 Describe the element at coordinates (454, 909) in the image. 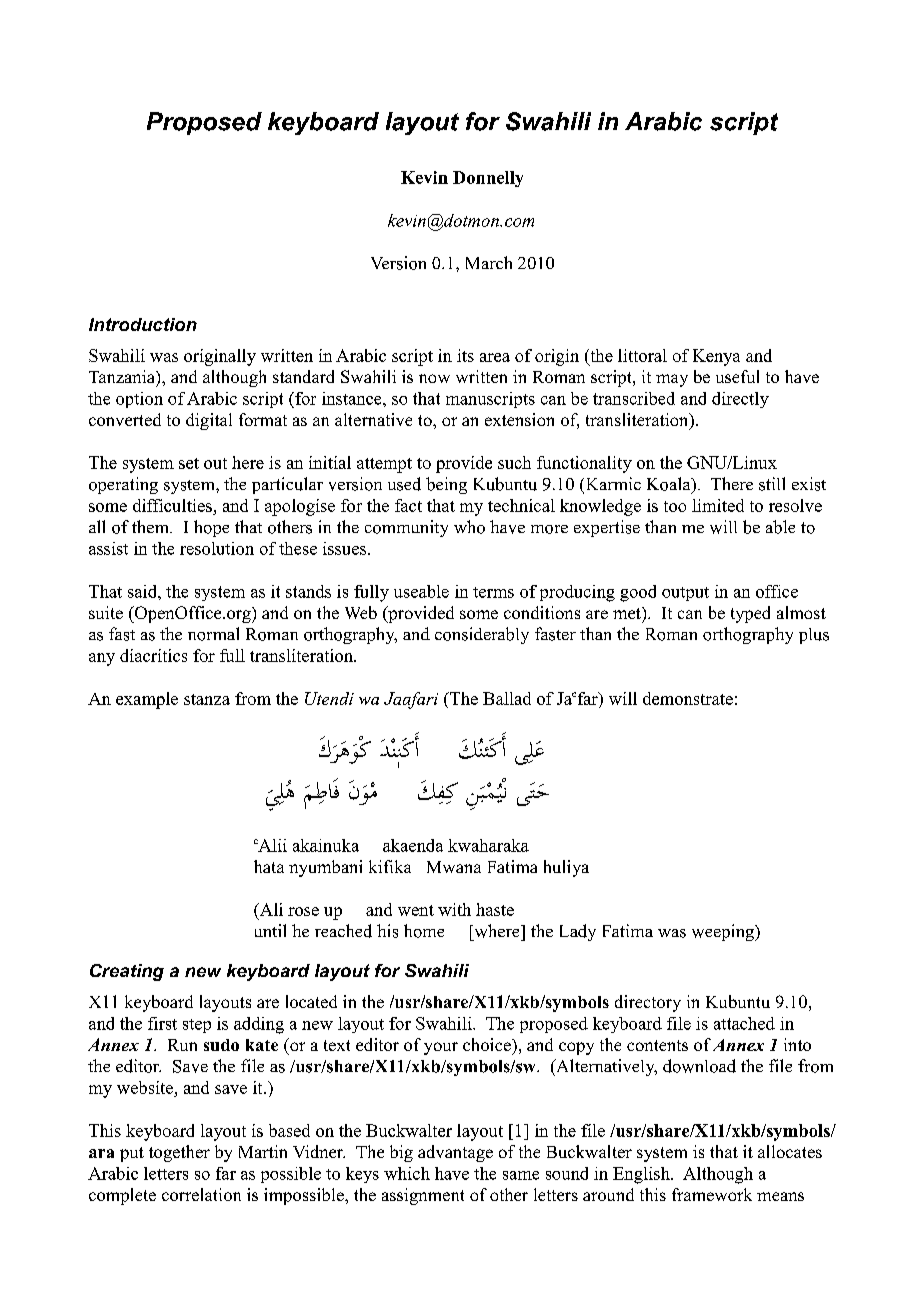

I see `with` at that location.
